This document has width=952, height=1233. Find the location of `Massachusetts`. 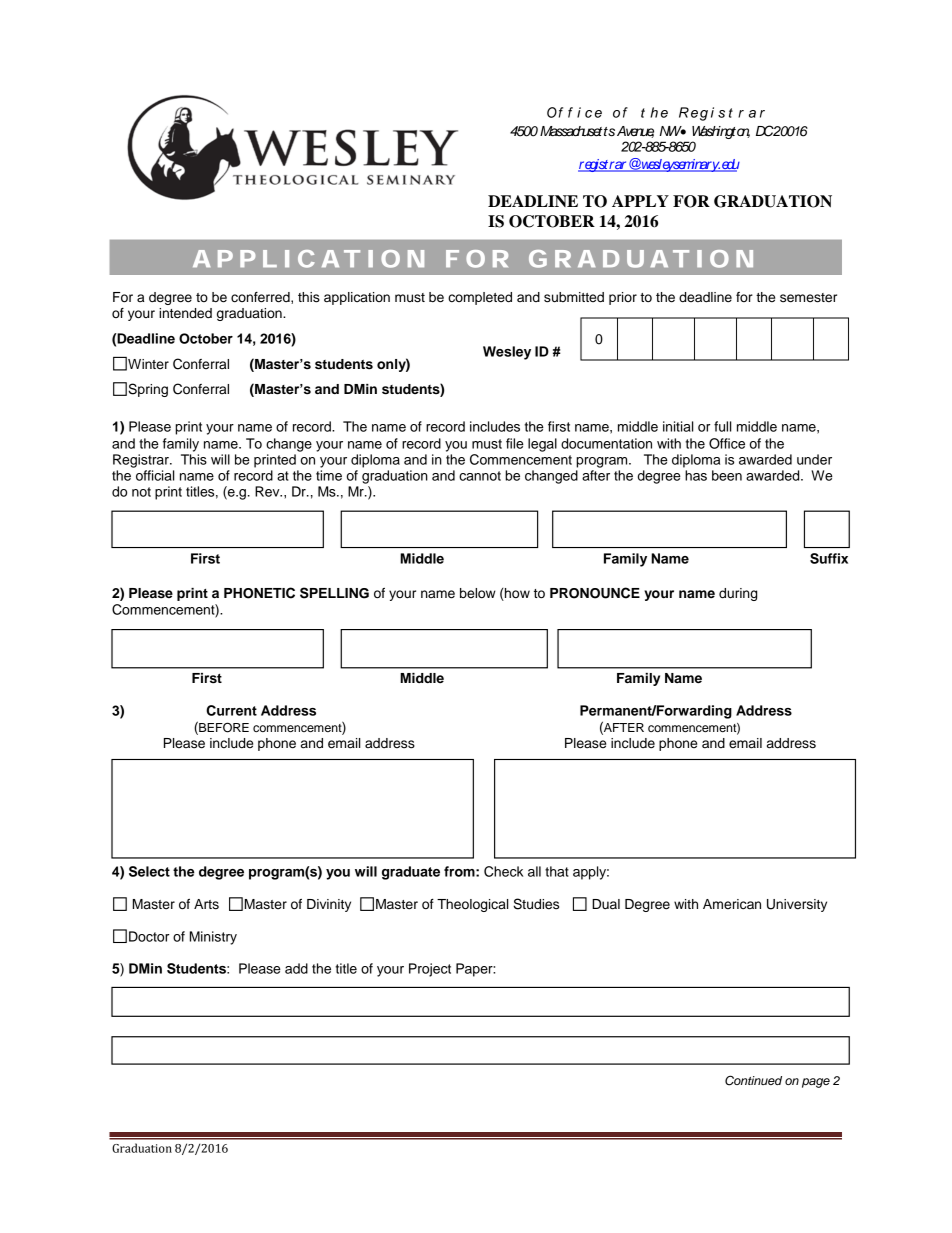

Massachusetts is located at coordinates (577, 131).
